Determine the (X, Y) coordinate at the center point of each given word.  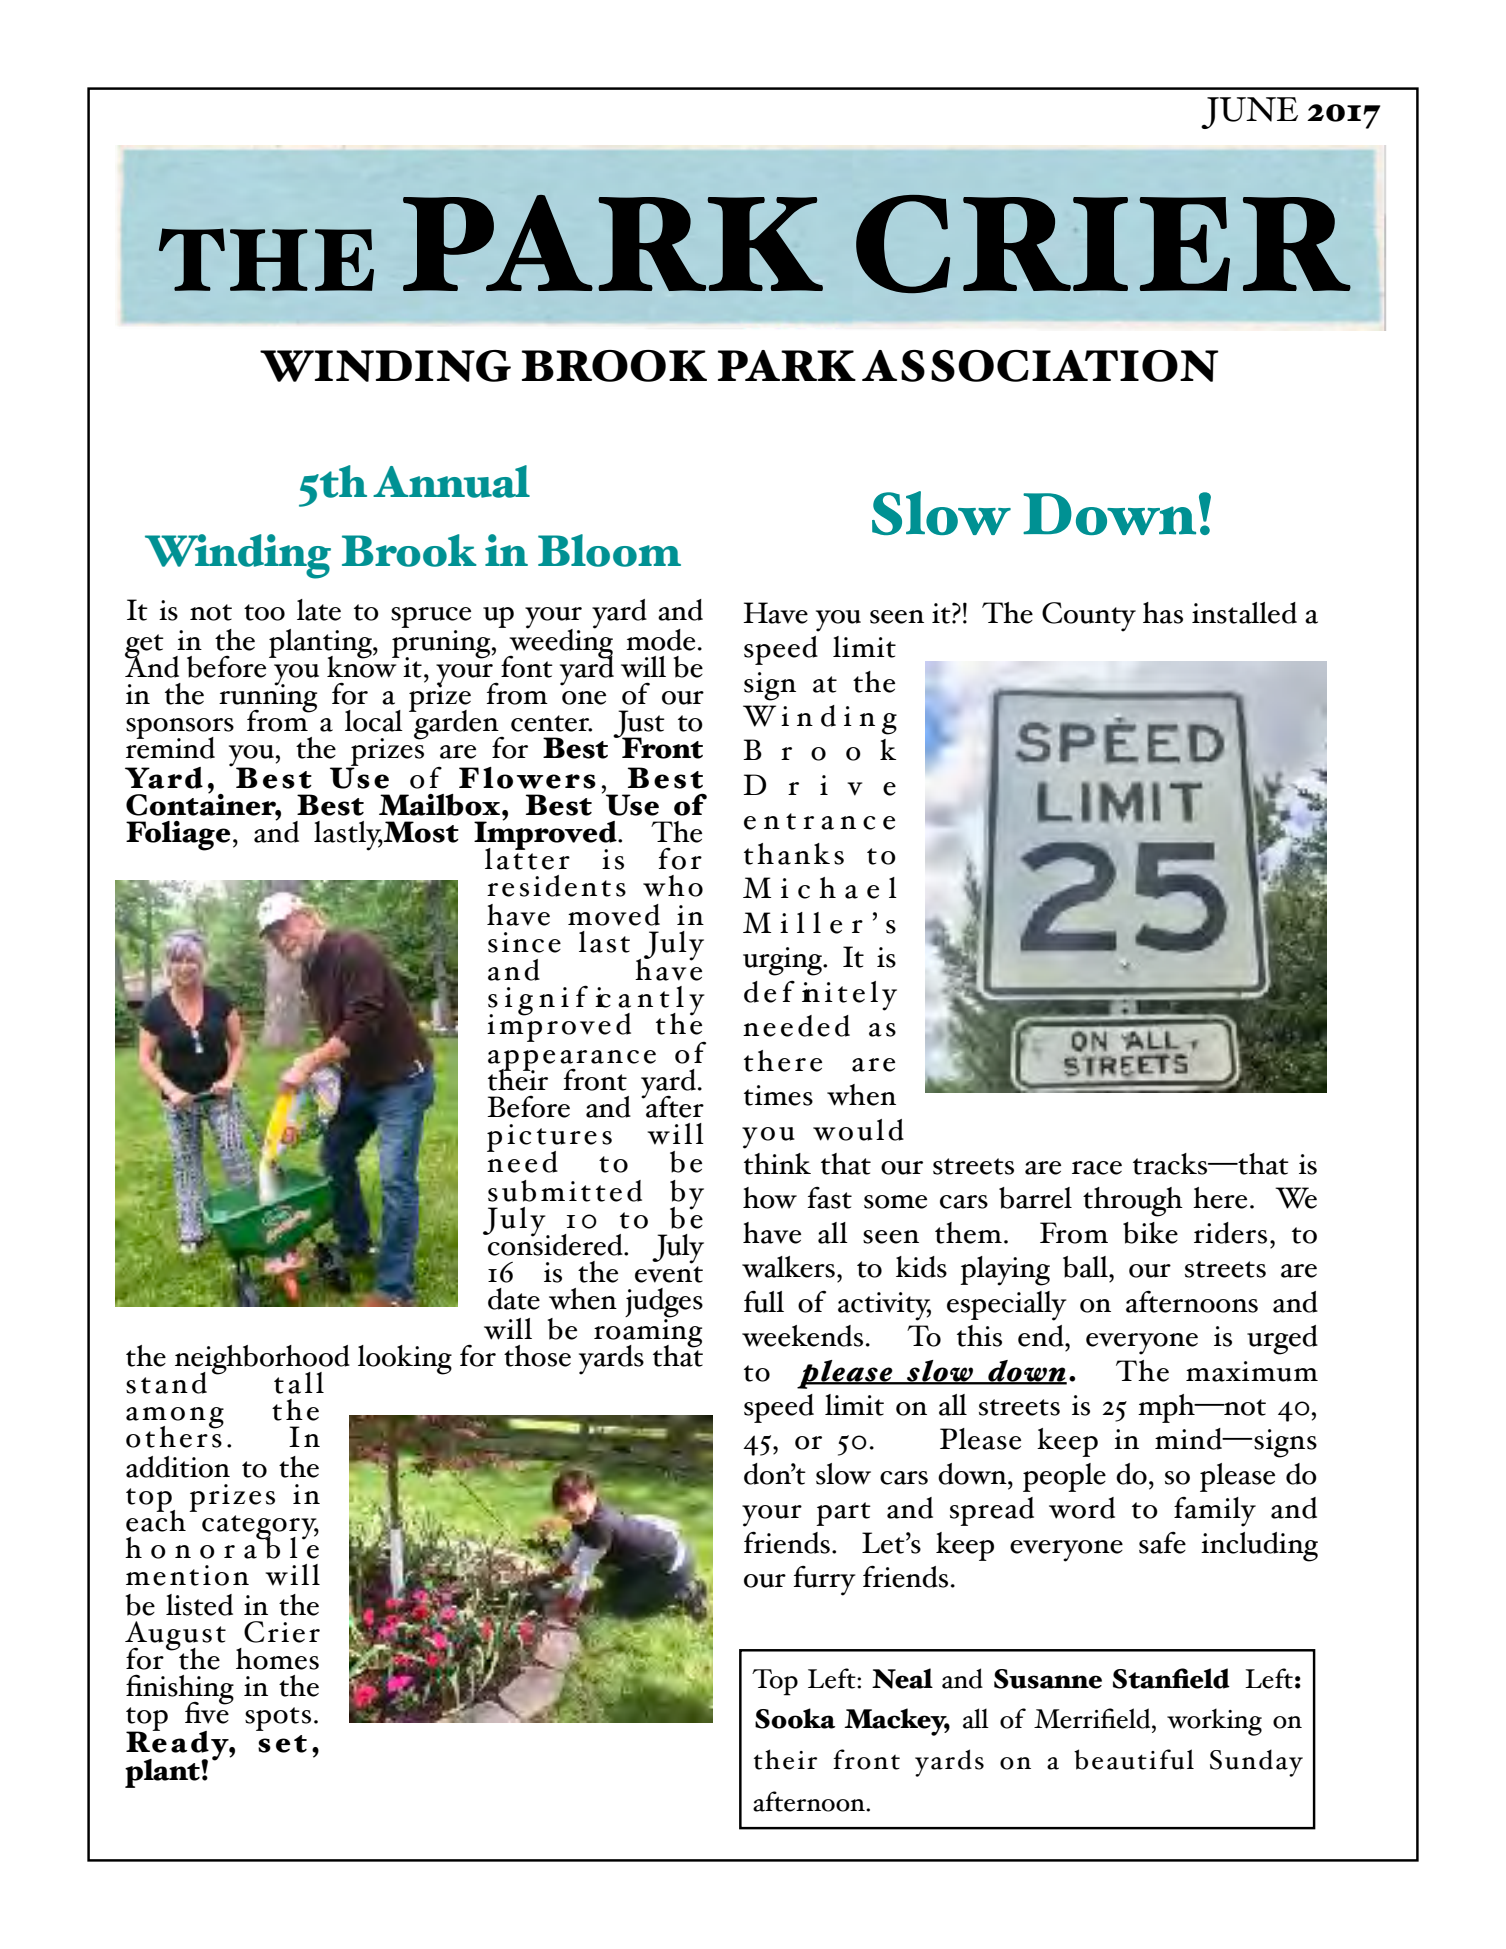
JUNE (1249, 113)
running (268, 698)
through (1133, 1202)
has (1163, 613)
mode (660, 640)
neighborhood (262, 1361)
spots (278, 1719)
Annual (451, 481)
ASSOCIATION (1040, 366)
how (770, 1198)
